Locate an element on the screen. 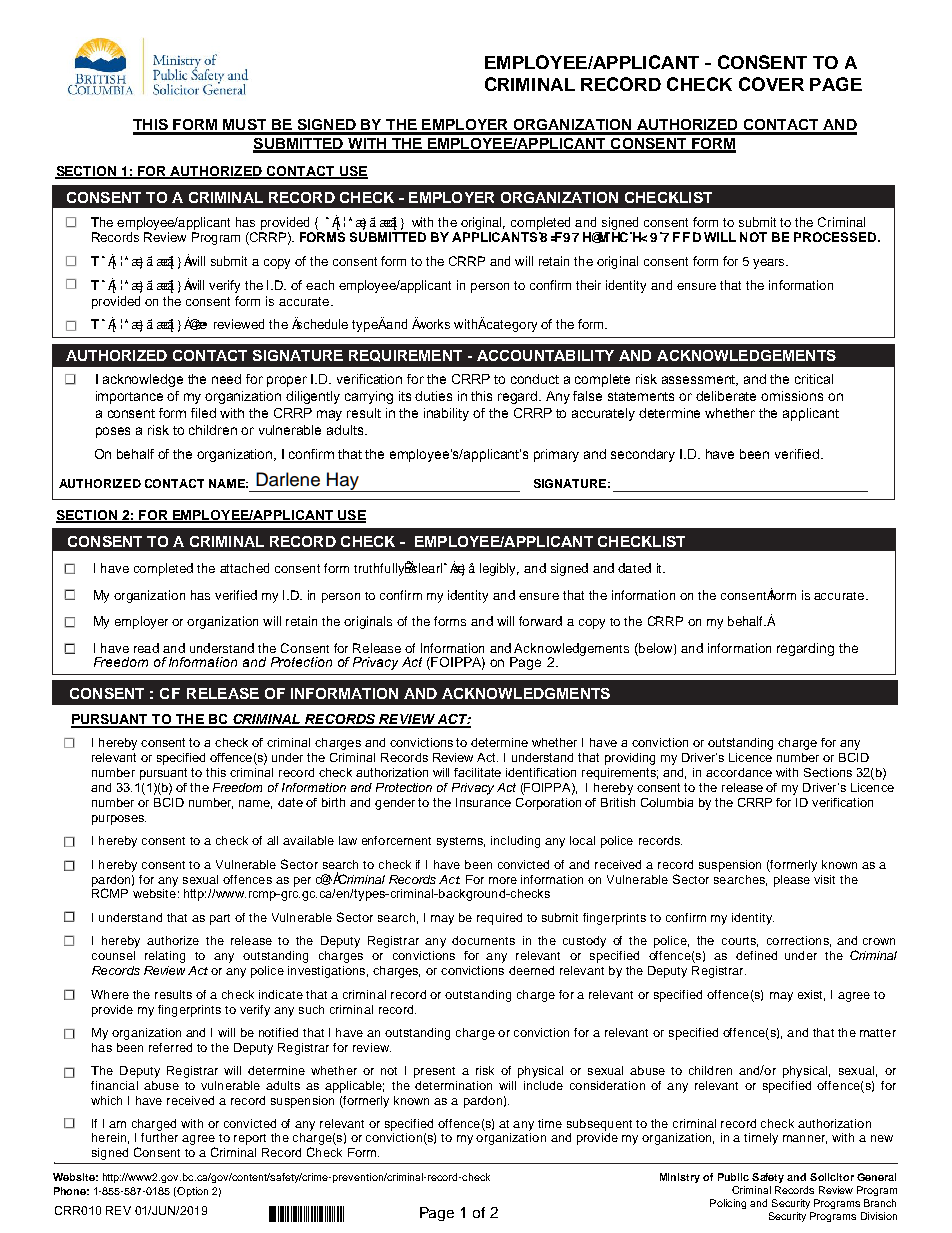  subsequent is located at coordinates (599, 1125).
